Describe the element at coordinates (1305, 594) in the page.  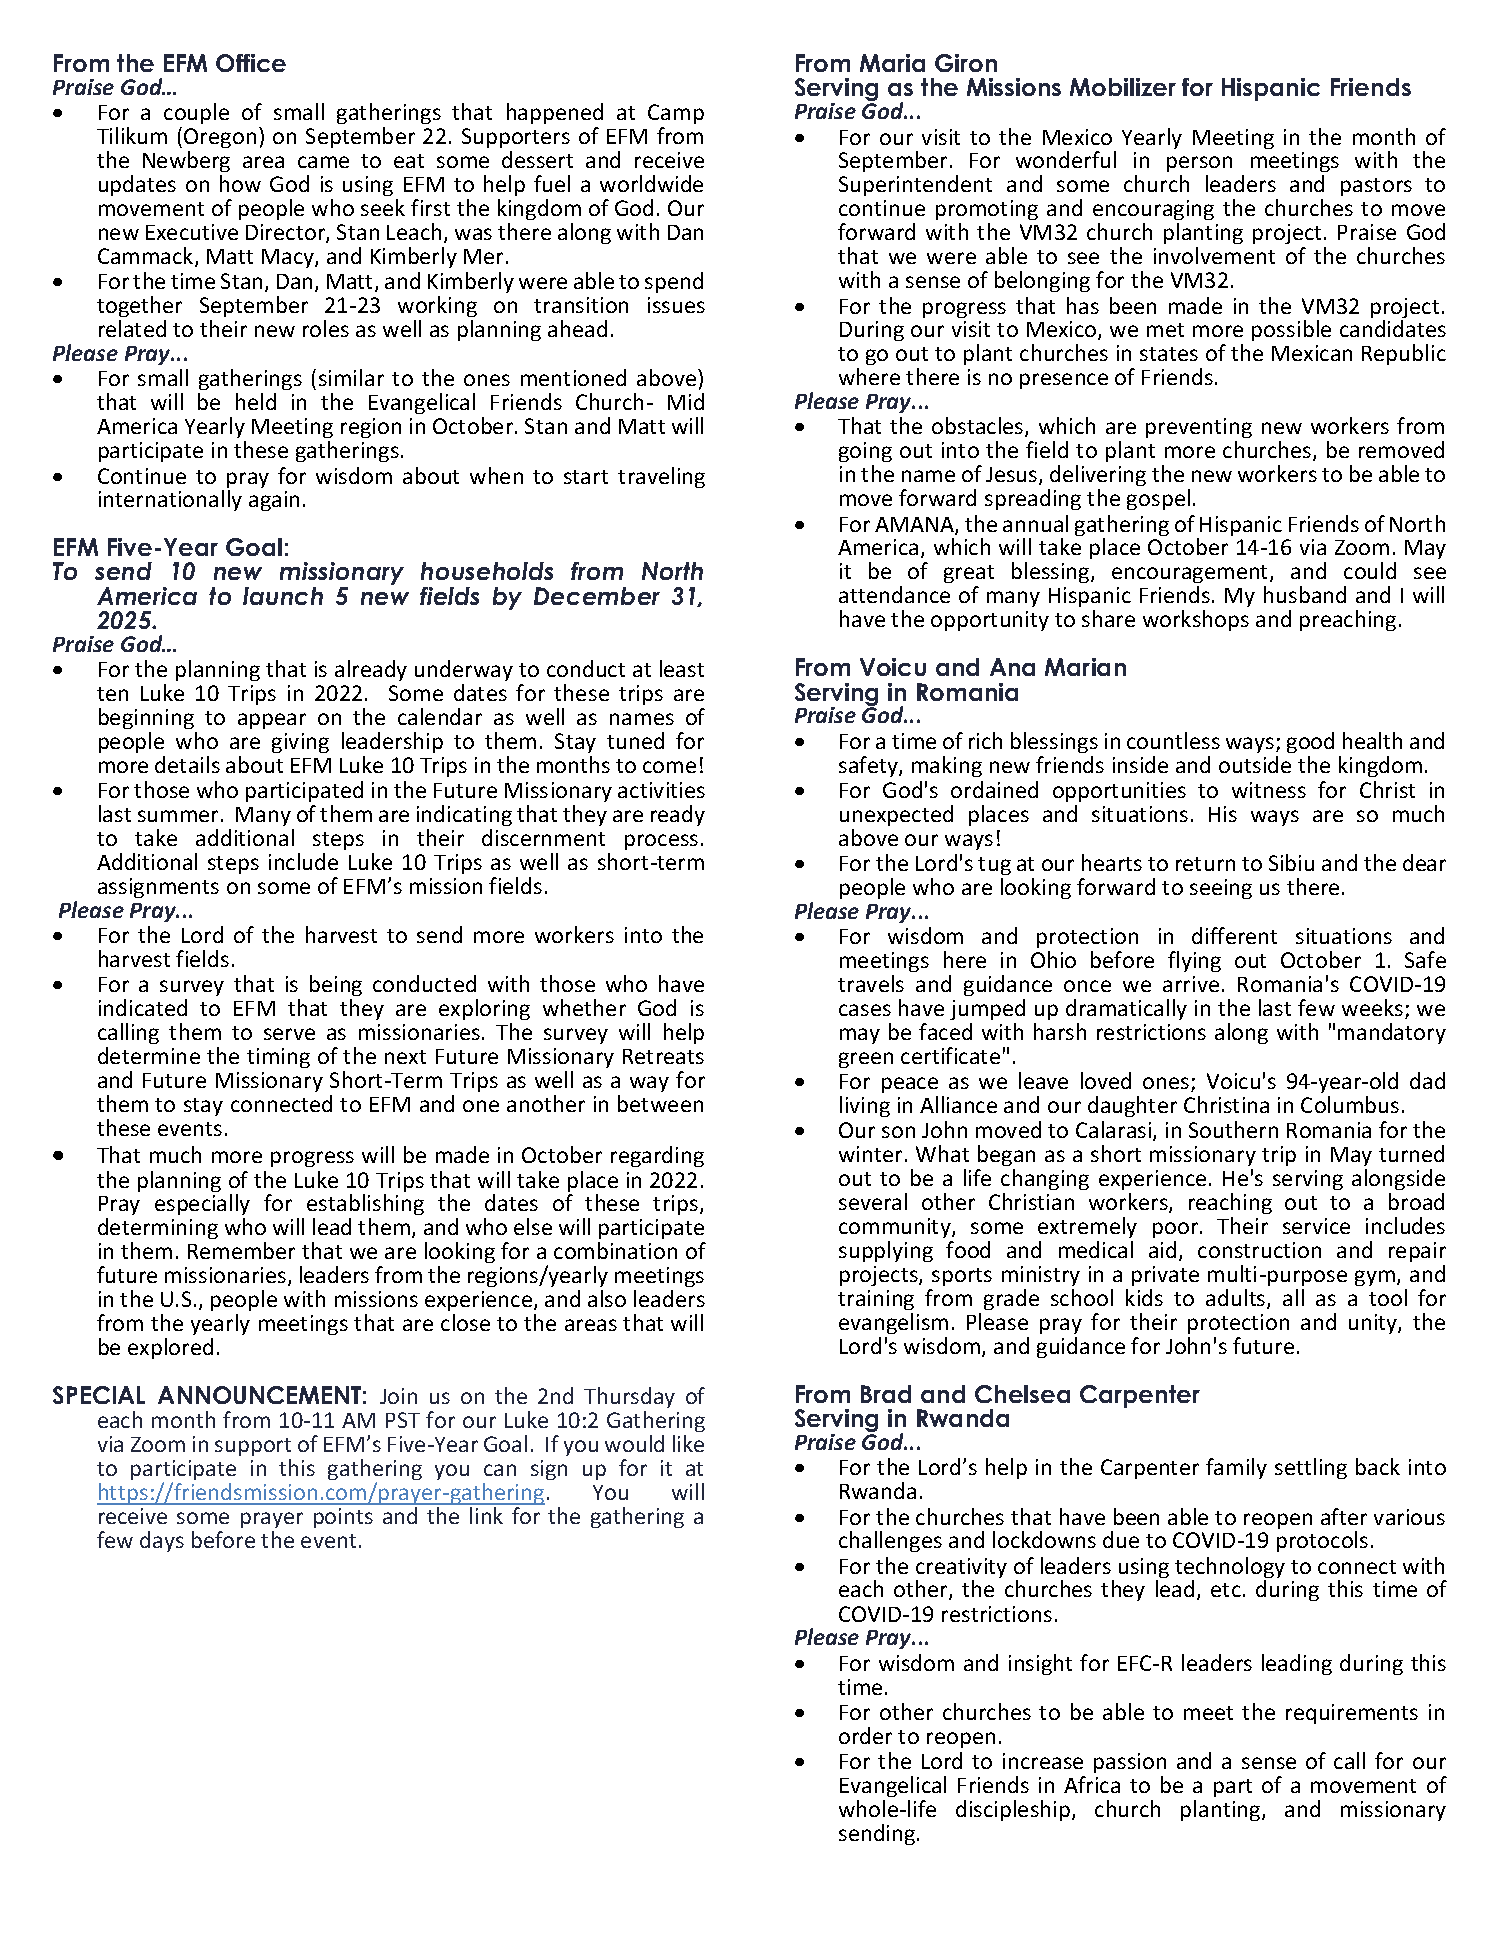
I see `husband` at that location.
